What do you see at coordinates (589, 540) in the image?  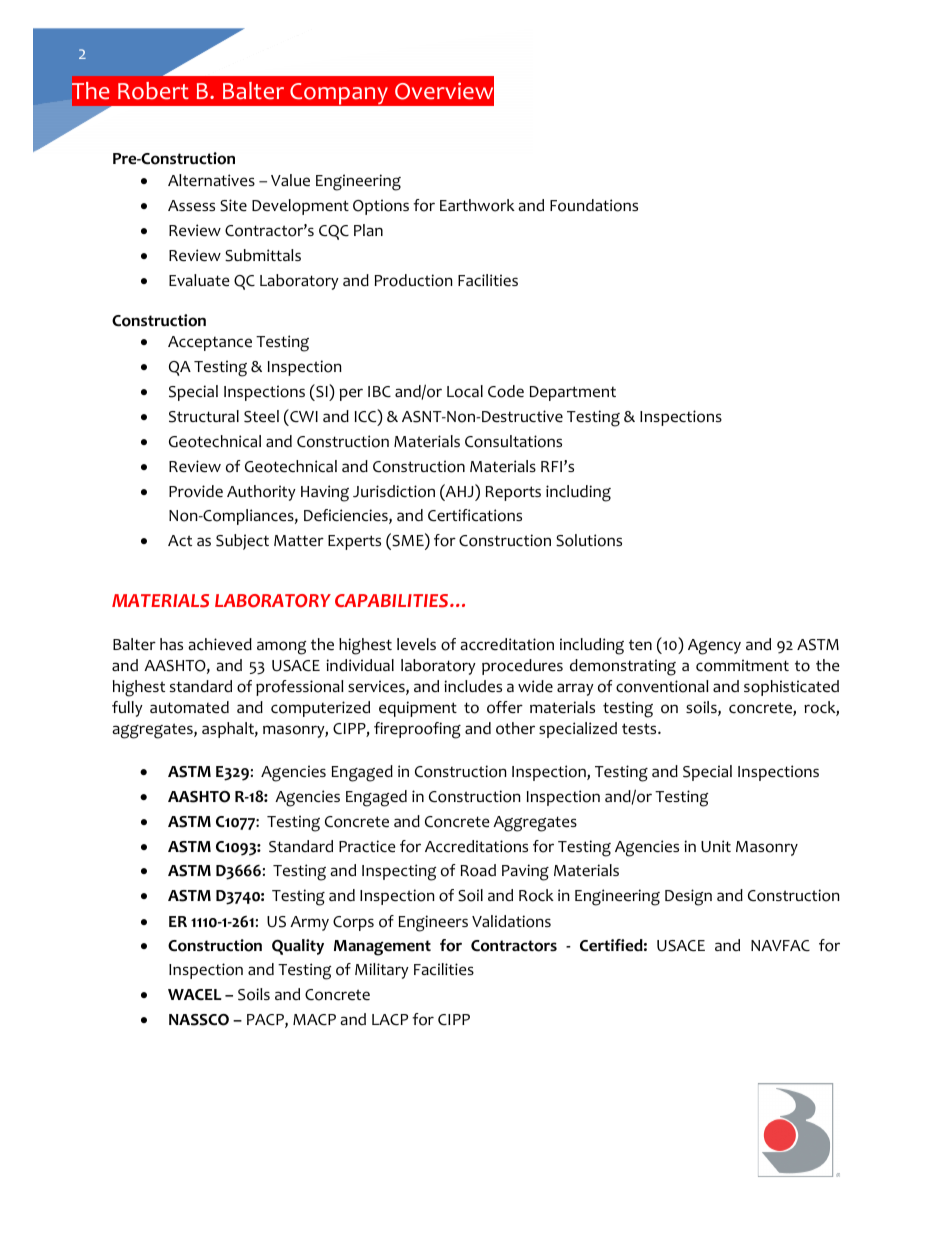 I see `Solutions` at bounding box center [589, 540].
